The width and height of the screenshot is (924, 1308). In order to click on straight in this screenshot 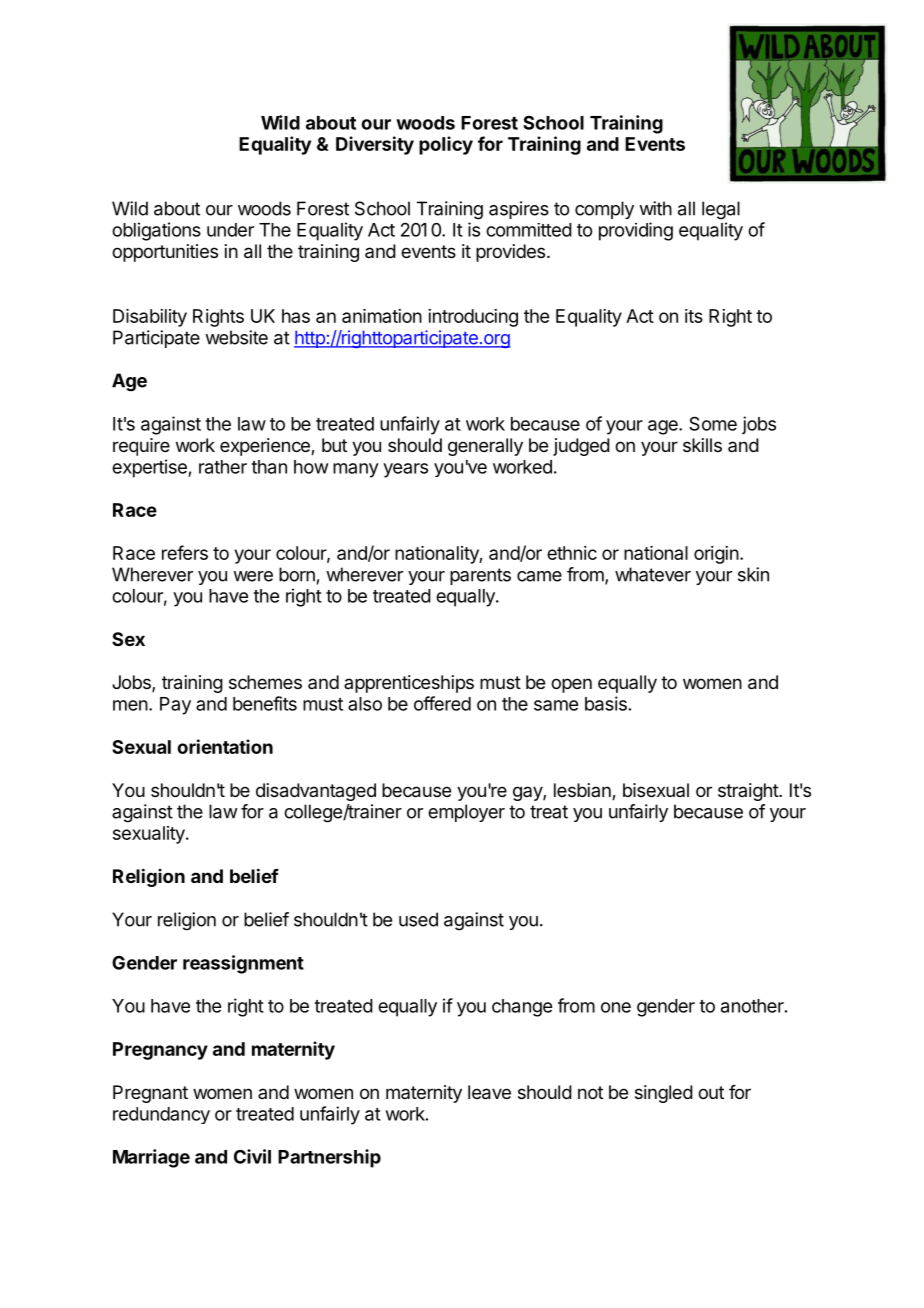, I will do `click(749, 792)`.
